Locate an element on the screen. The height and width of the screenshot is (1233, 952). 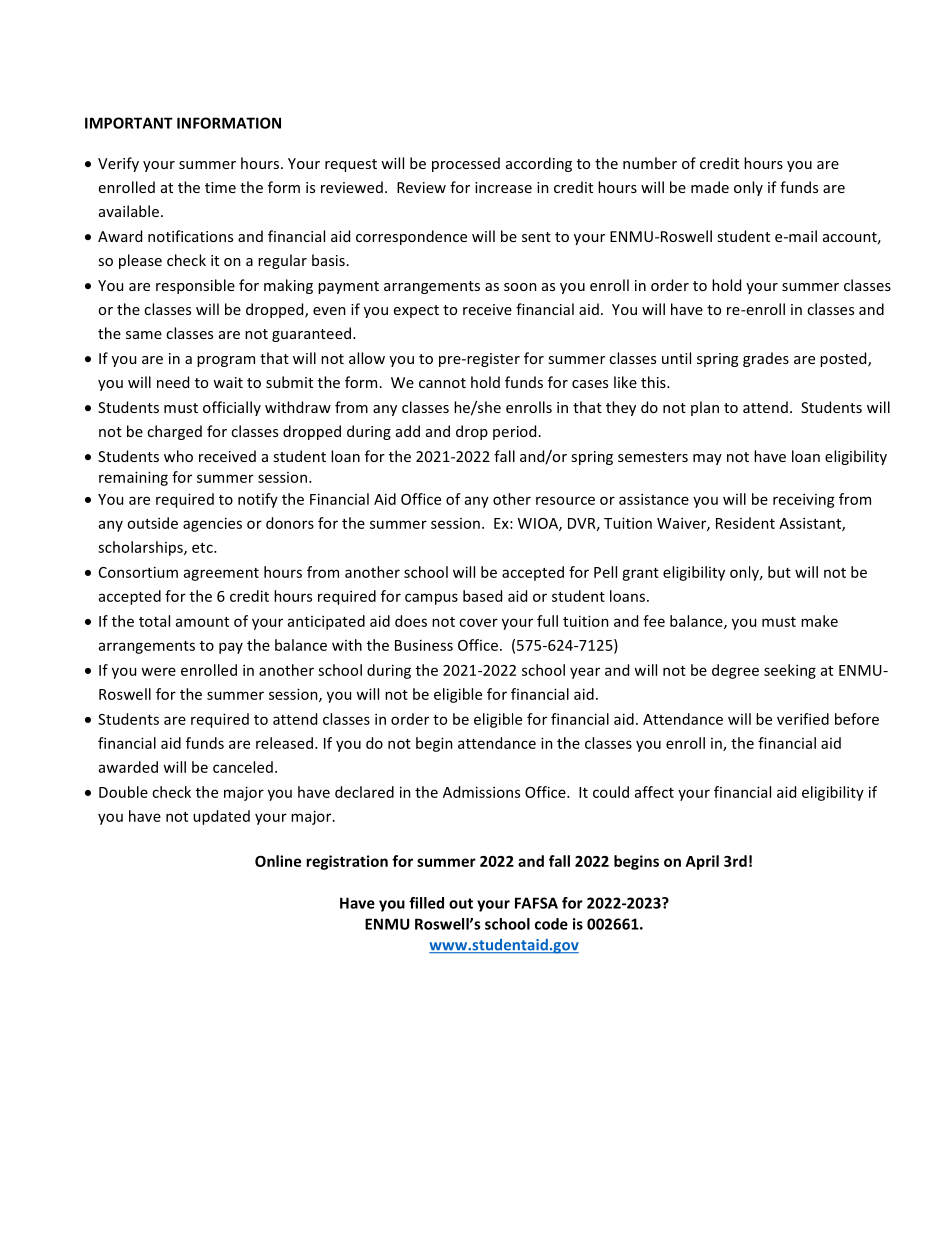
processed is located at coordinates (466, 164).
